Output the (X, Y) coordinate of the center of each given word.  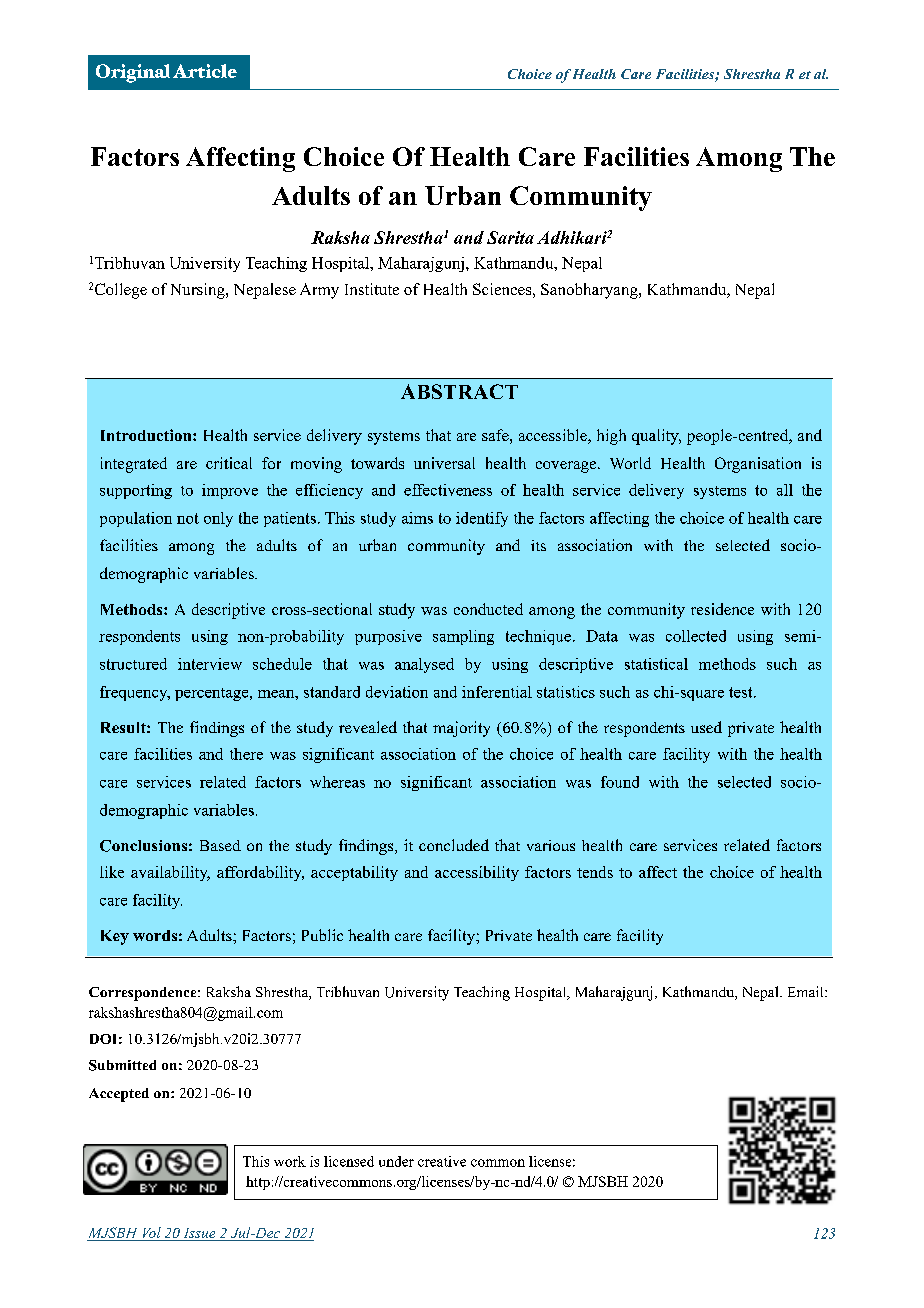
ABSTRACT (459, 391)
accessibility (477, 873)
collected (696, 636)
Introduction (147, 435)
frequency (135, 693)
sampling (463, 637)
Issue (199, 1234)
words (155, 935)
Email (807, 991)
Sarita (510, 237)
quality (656, 437)
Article (205, 71)
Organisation (758, 465)
